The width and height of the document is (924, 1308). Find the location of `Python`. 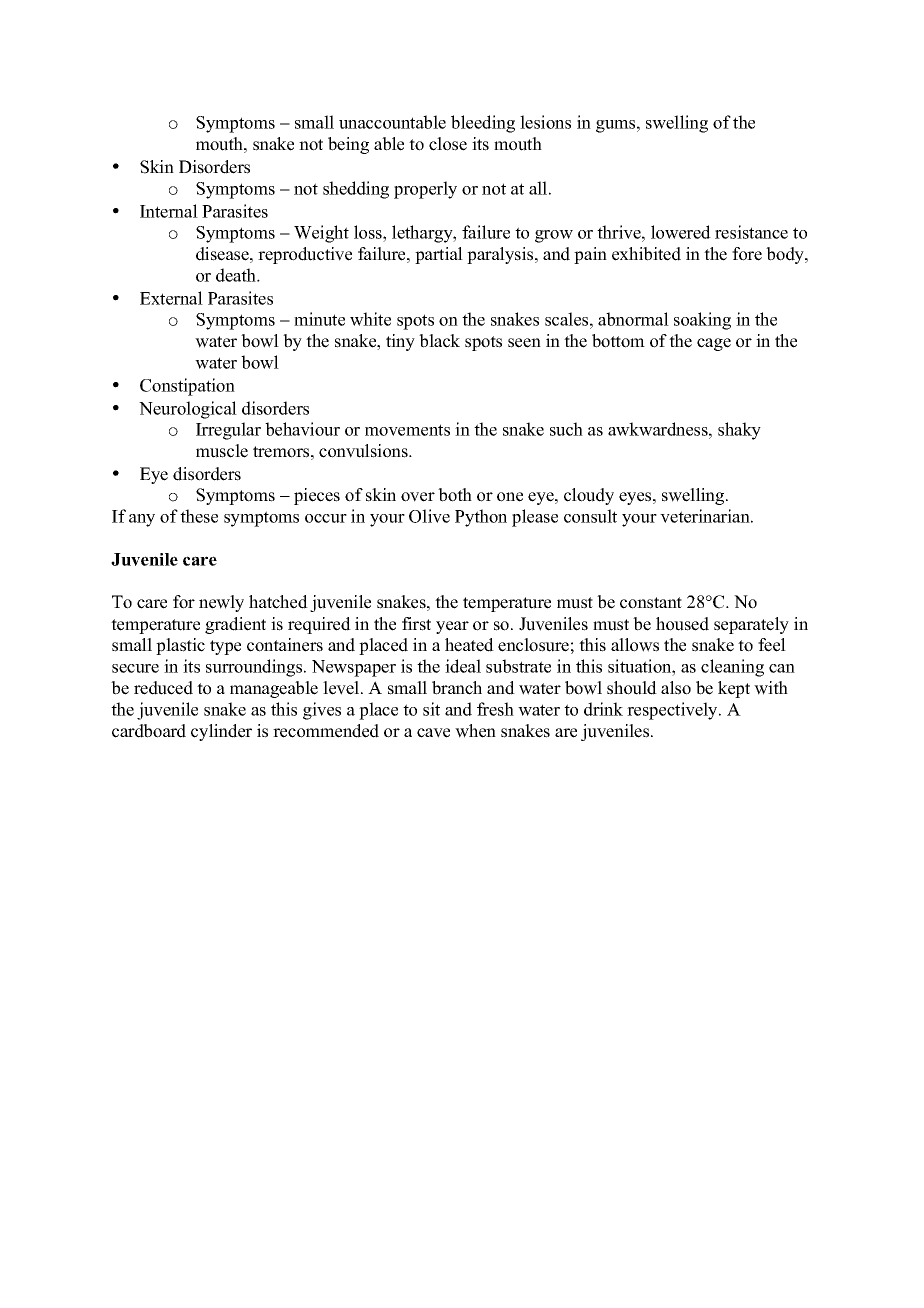

Python is located at coordinates (481, 518).
